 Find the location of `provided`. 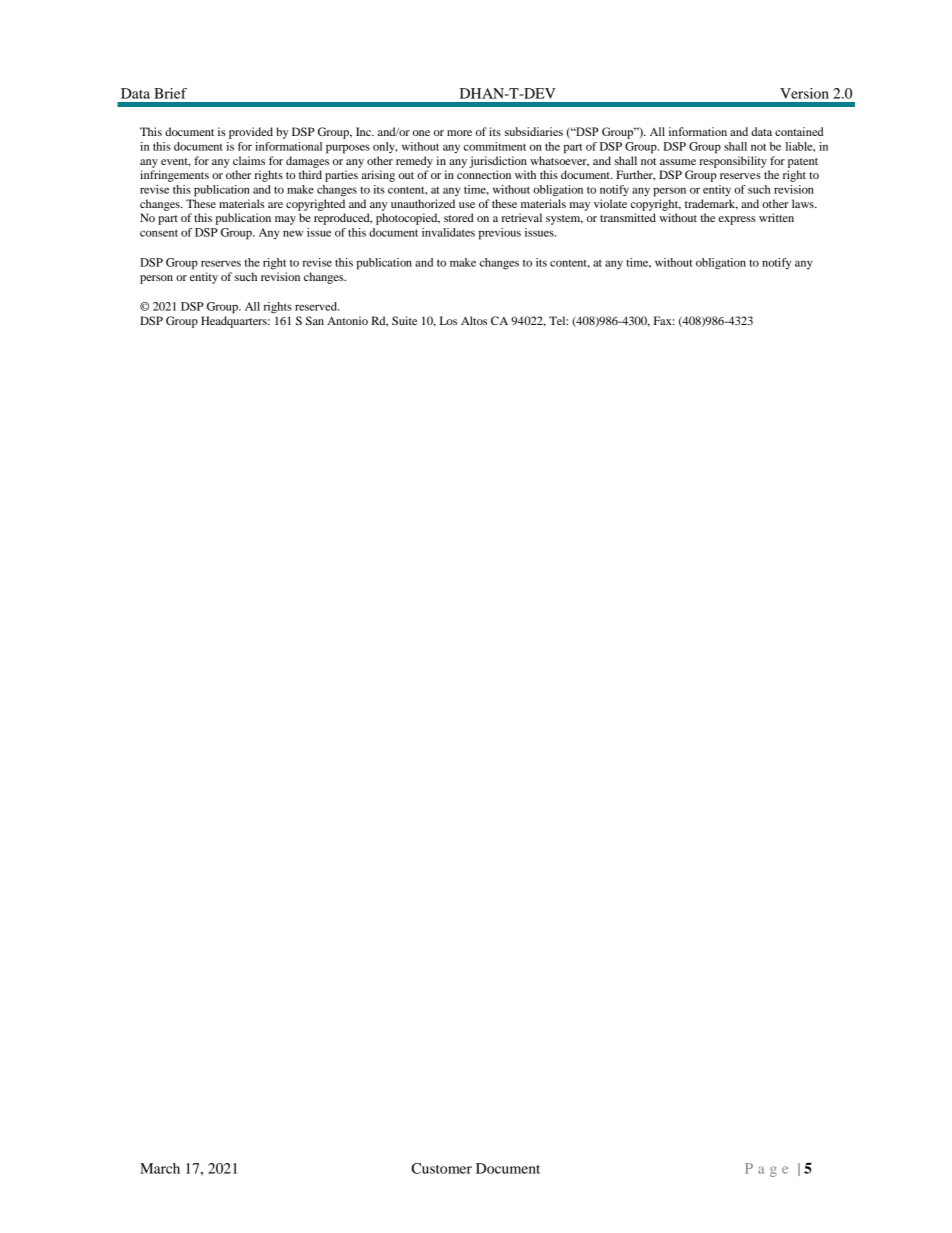

provided is located at coordinates (251, 133).
